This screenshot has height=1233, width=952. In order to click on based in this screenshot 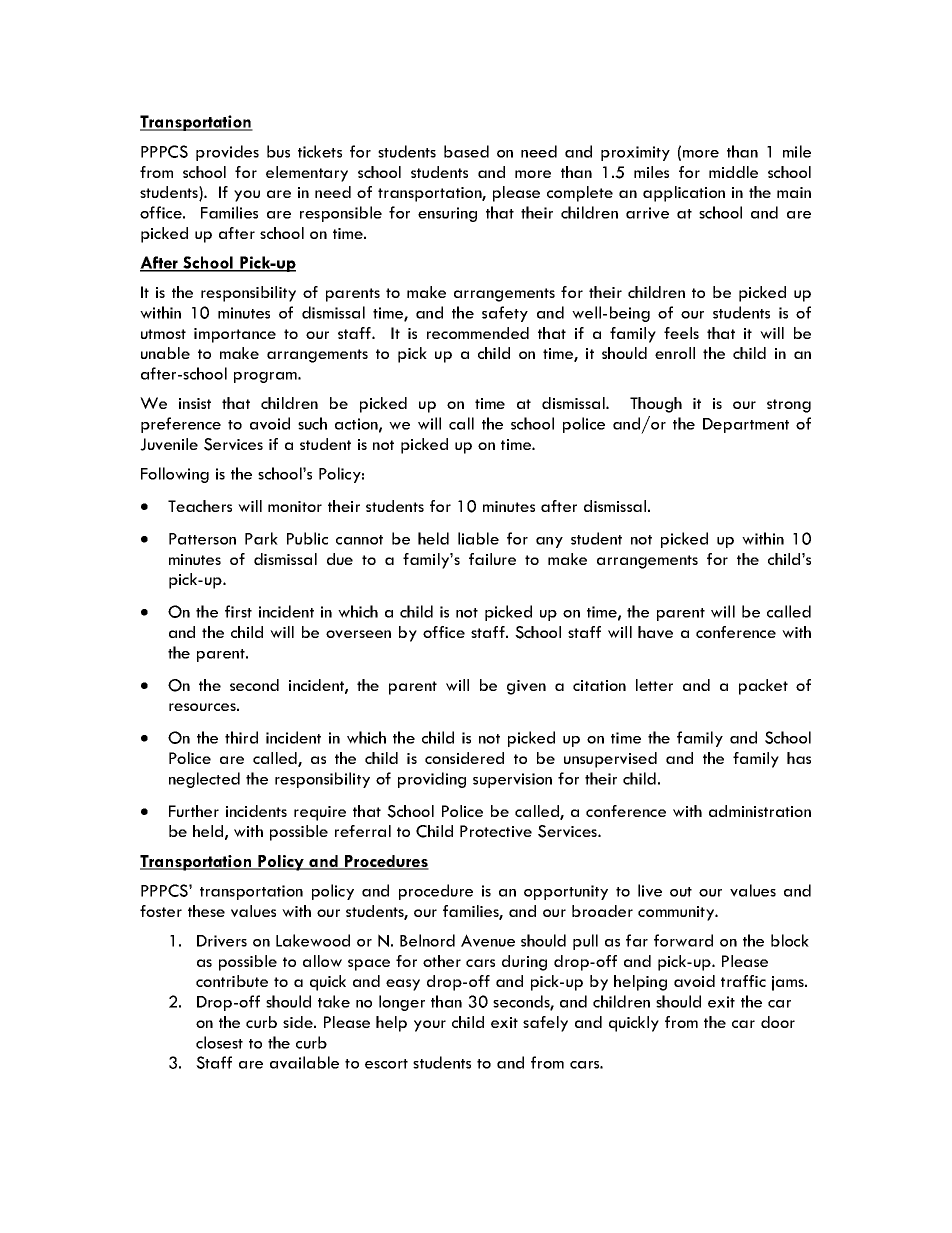, I will do `click(466, 151)`.
